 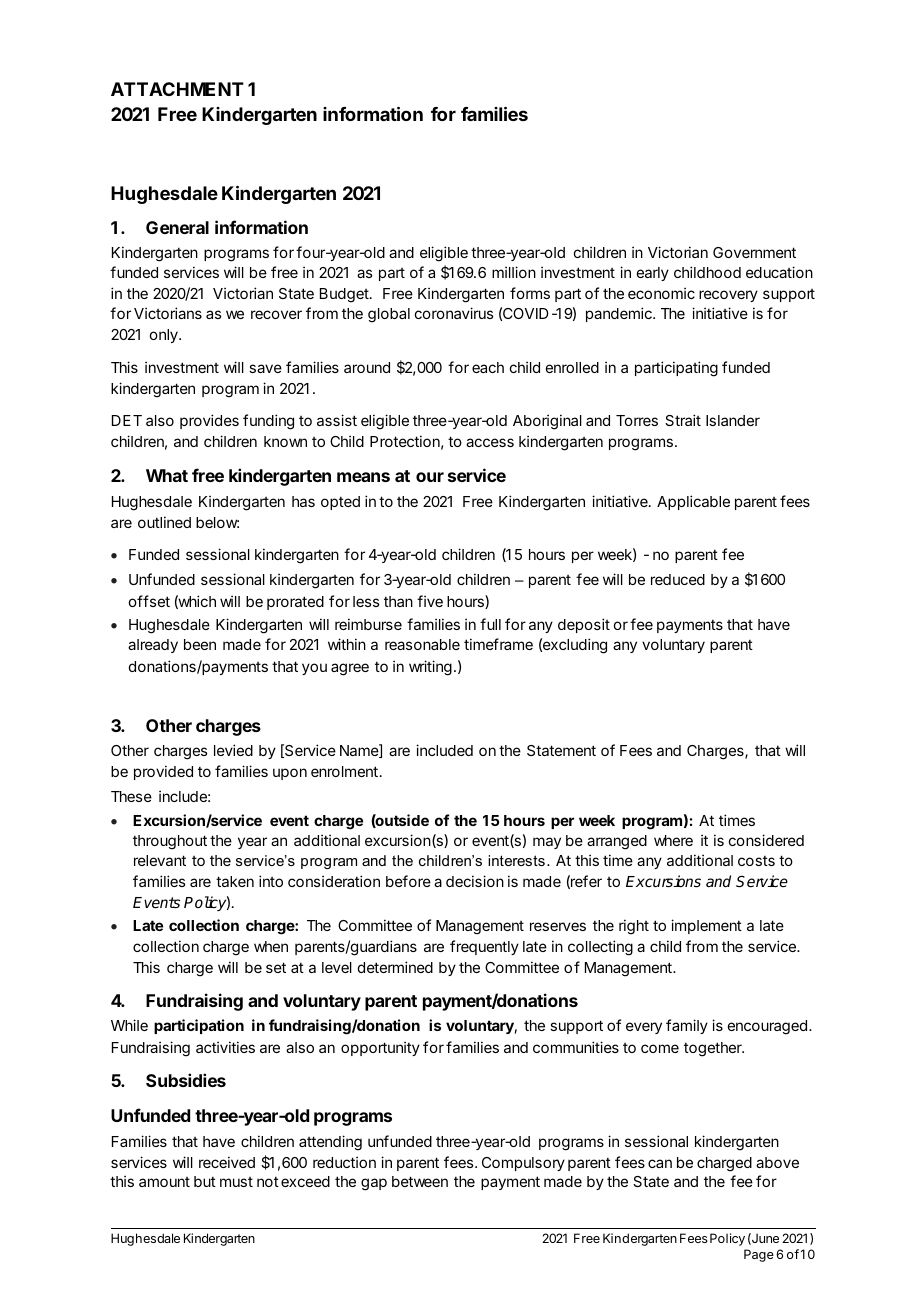 What do you see at coordinates (177, 89) in the document?
I see `ATTACHMENT` at bounding box center [177, 89].
